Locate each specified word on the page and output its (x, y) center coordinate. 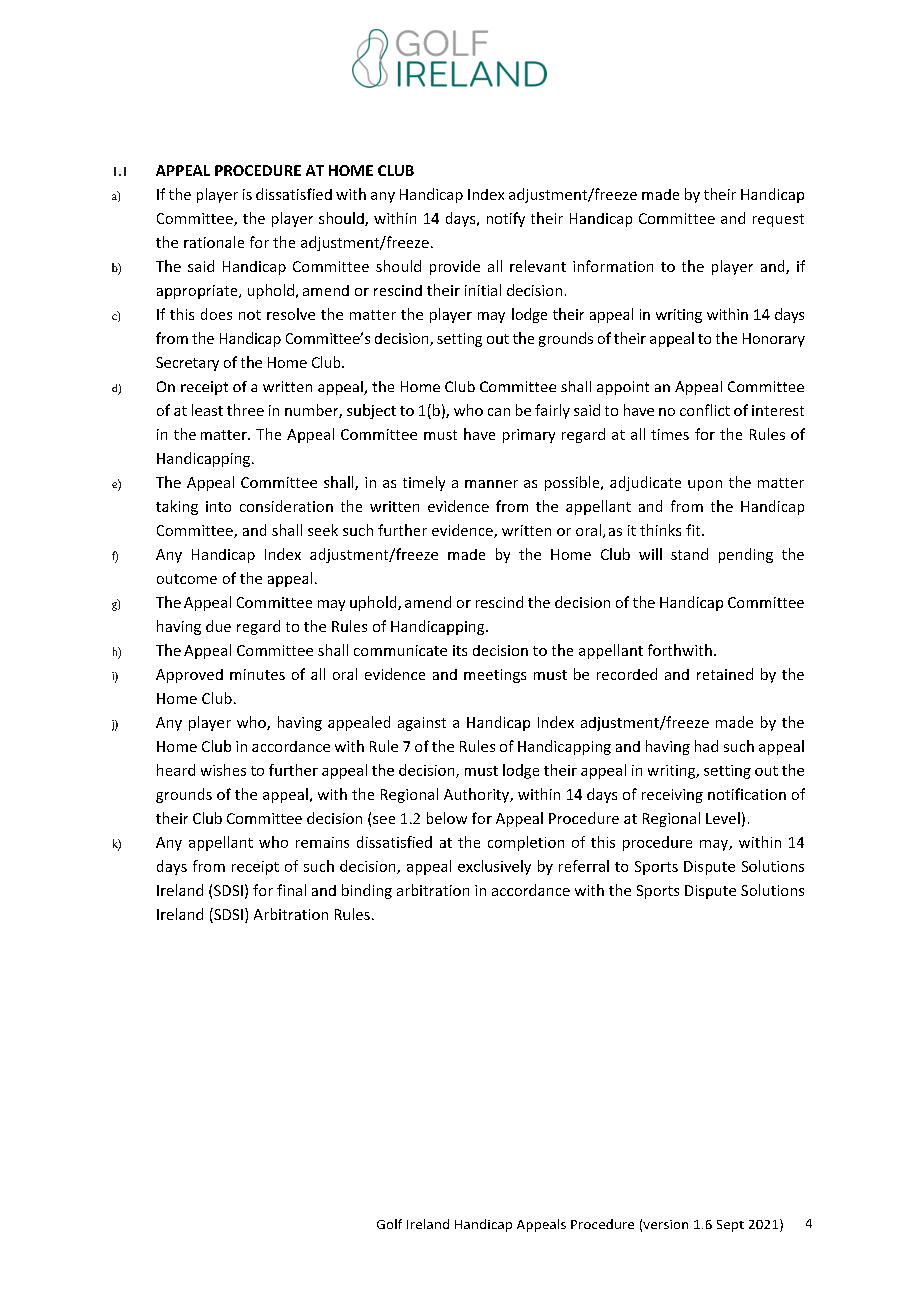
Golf (389, 1224)
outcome (187, 579)
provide (455, 267)
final (291, 890)
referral (584, 866)
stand (689, 554)
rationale (214, 242)
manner (491, 484)
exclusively (494, 867)
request (778, 220)
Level (723, 818)
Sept (730, 1226)
